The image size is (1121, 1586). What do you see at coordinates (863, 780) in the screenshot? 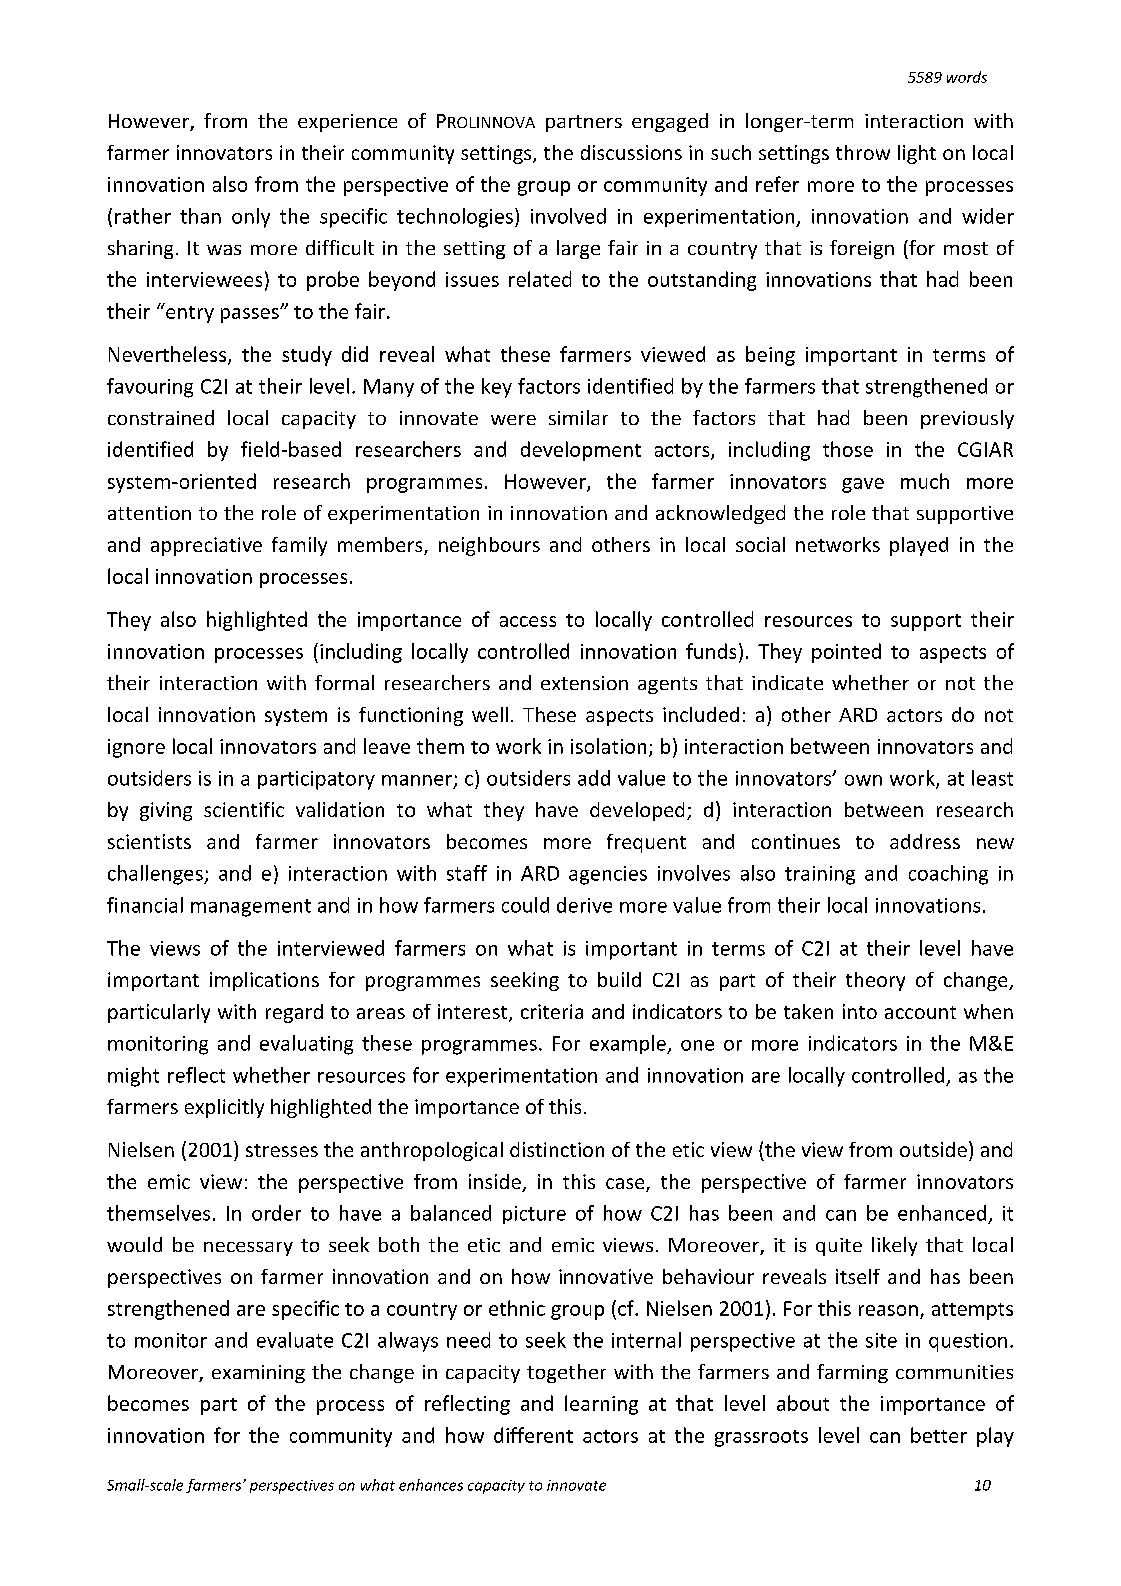
I see `own` at bounding box center [863, 780].
